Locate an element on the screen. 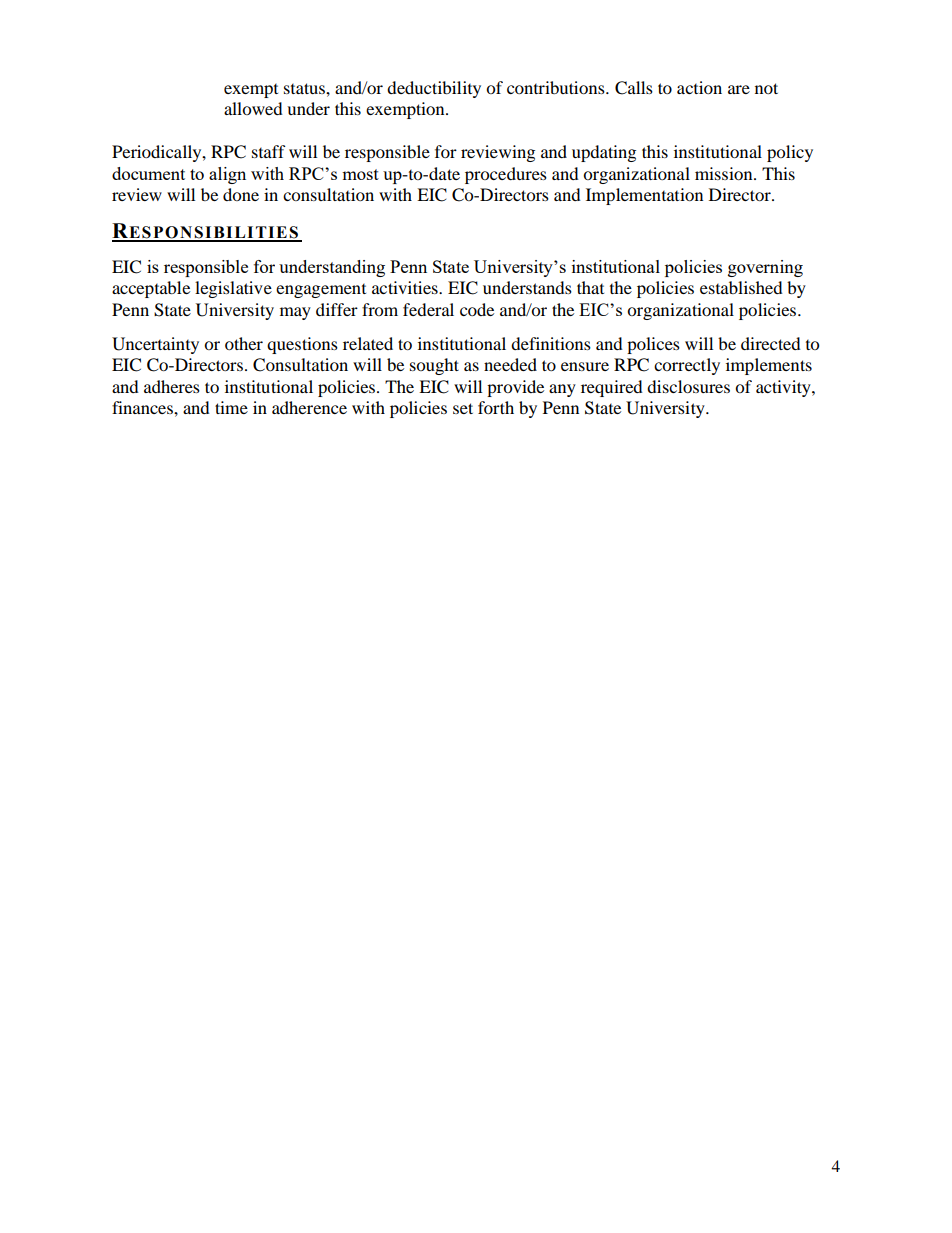 Image resolution: width=952 pixels, height=1233 pixels. time is located at coordinates (231, 407).
